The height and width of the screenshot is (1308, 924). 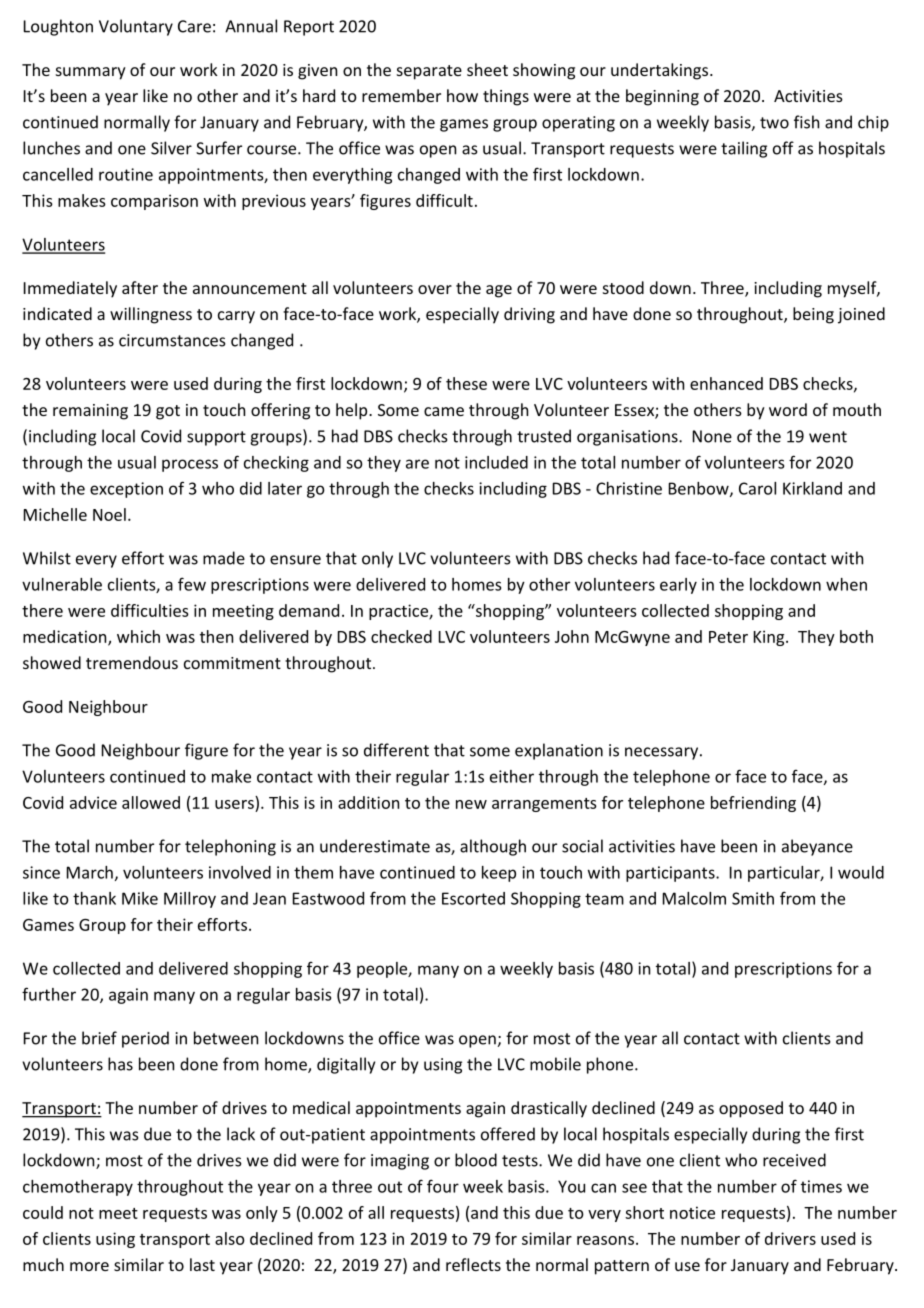 I want to click on enhanced, so click(x=726, y=383).
